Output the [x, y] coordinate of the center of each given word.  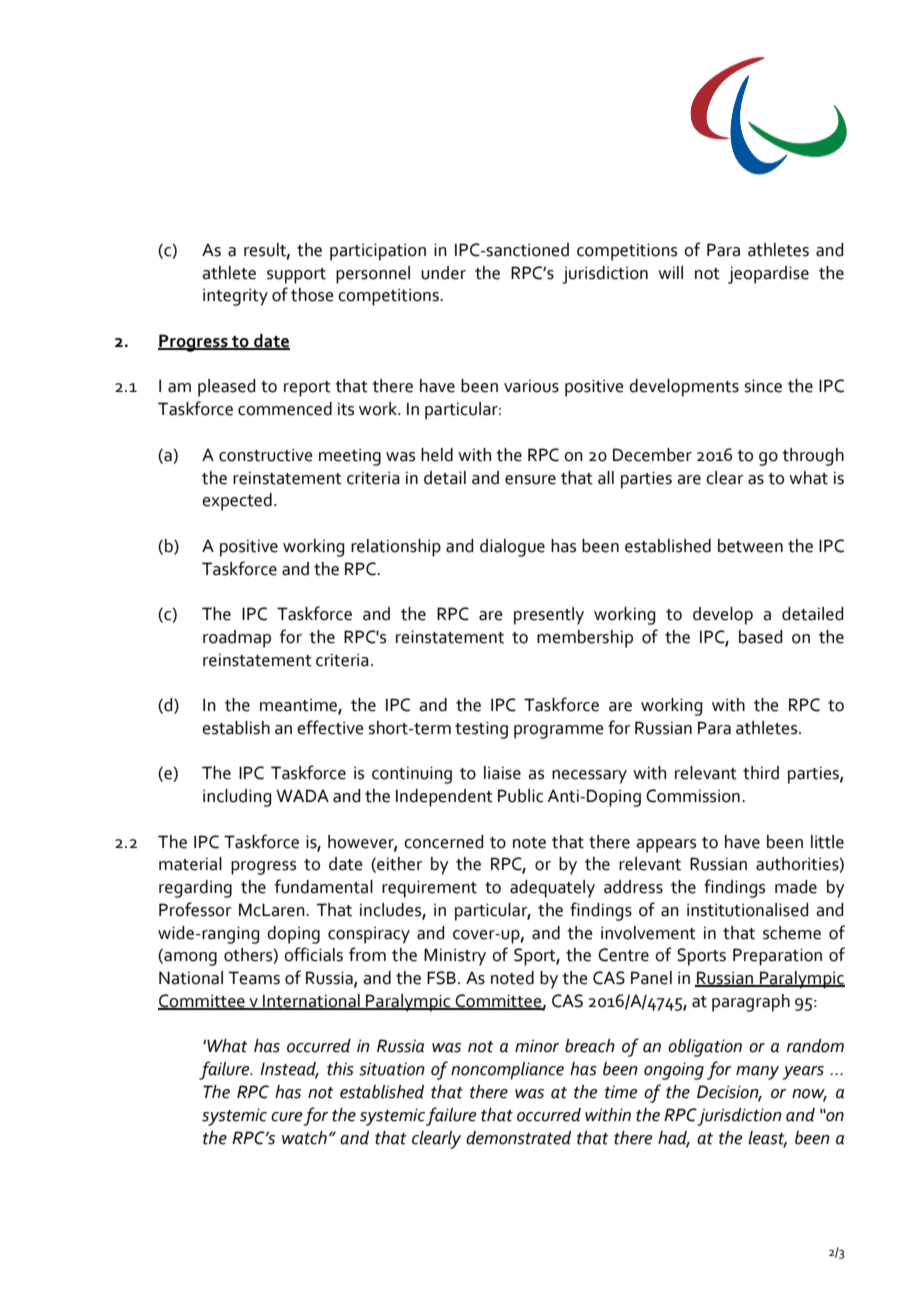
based [760, 637]
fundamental [324, 886]
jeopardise [768, 275]
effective [330, 727]
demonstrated [518, 1138]
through [813, 457]
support [296, 276]
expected [237, 502]
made [796, 887]
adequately [552, 889]
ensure [530, 480]
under [443, 273]
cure [287, 1117]
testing [481, 730]
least [767, 1138]
